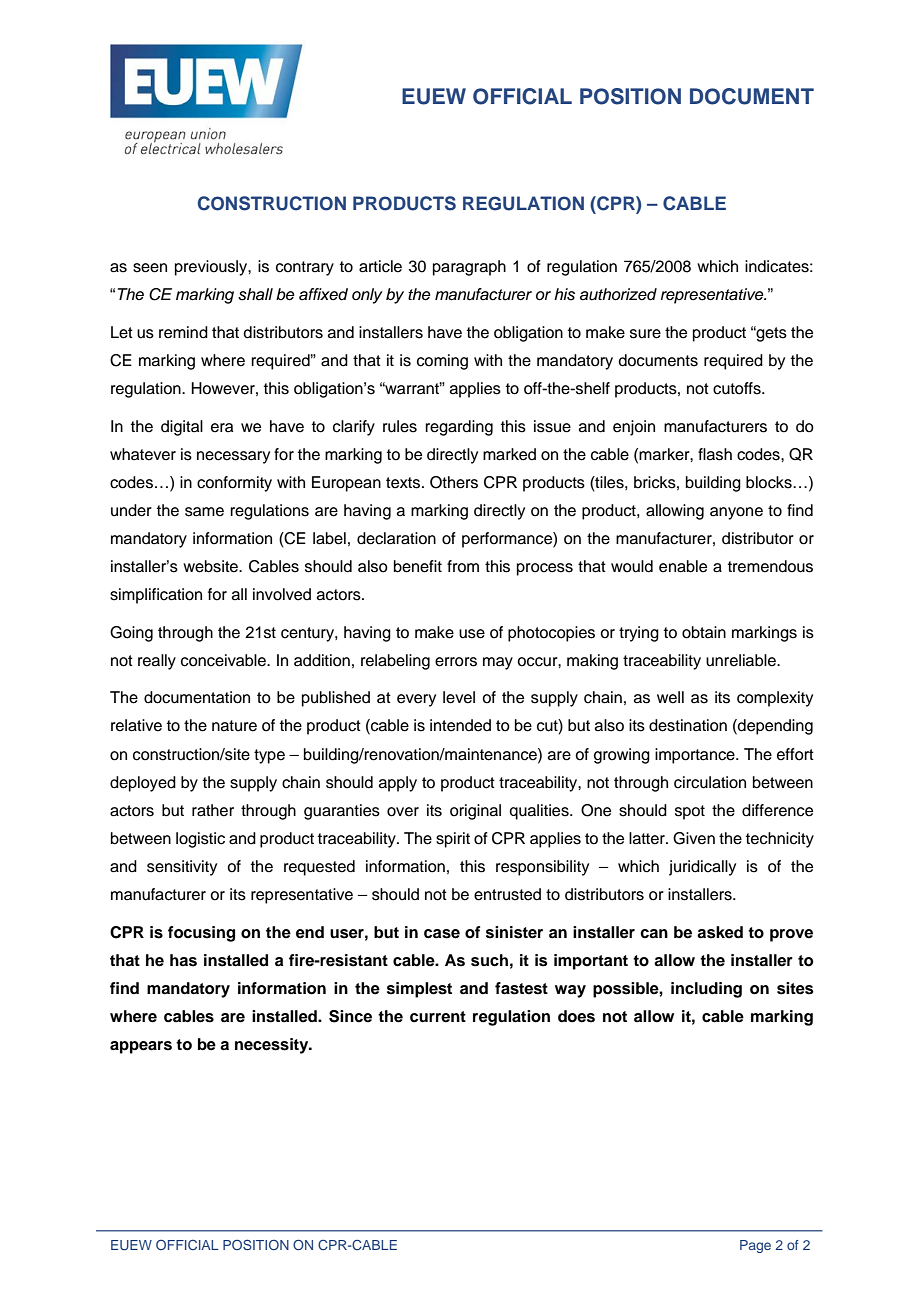 Image resolution: width=924 pixels, height=1308 pixels. I want to click on paragraph, so click(469, 268).
